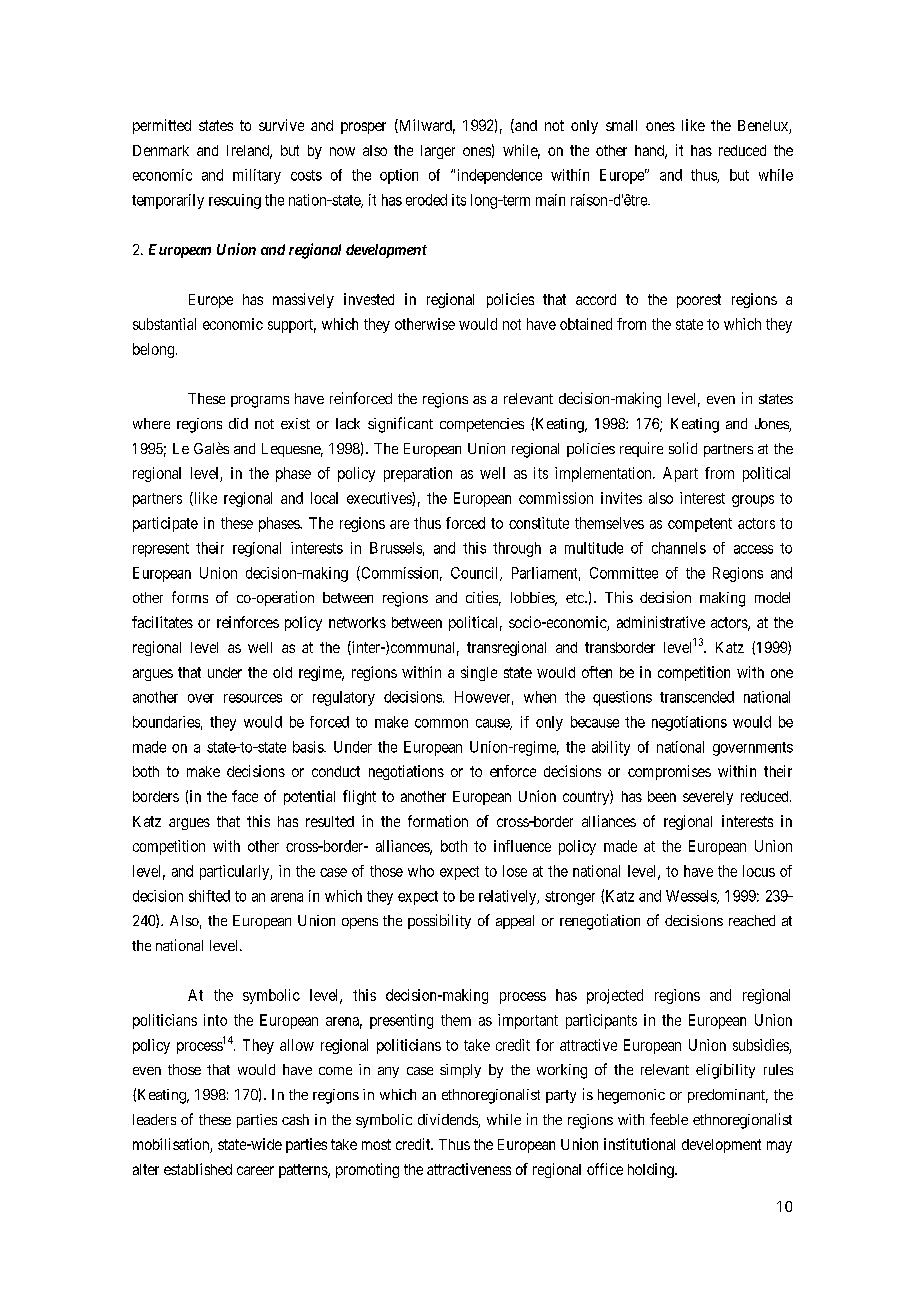 Image resolution: width=924 pixels, height=1308 pixels. I want to click on administrative, so click(661, 622).
